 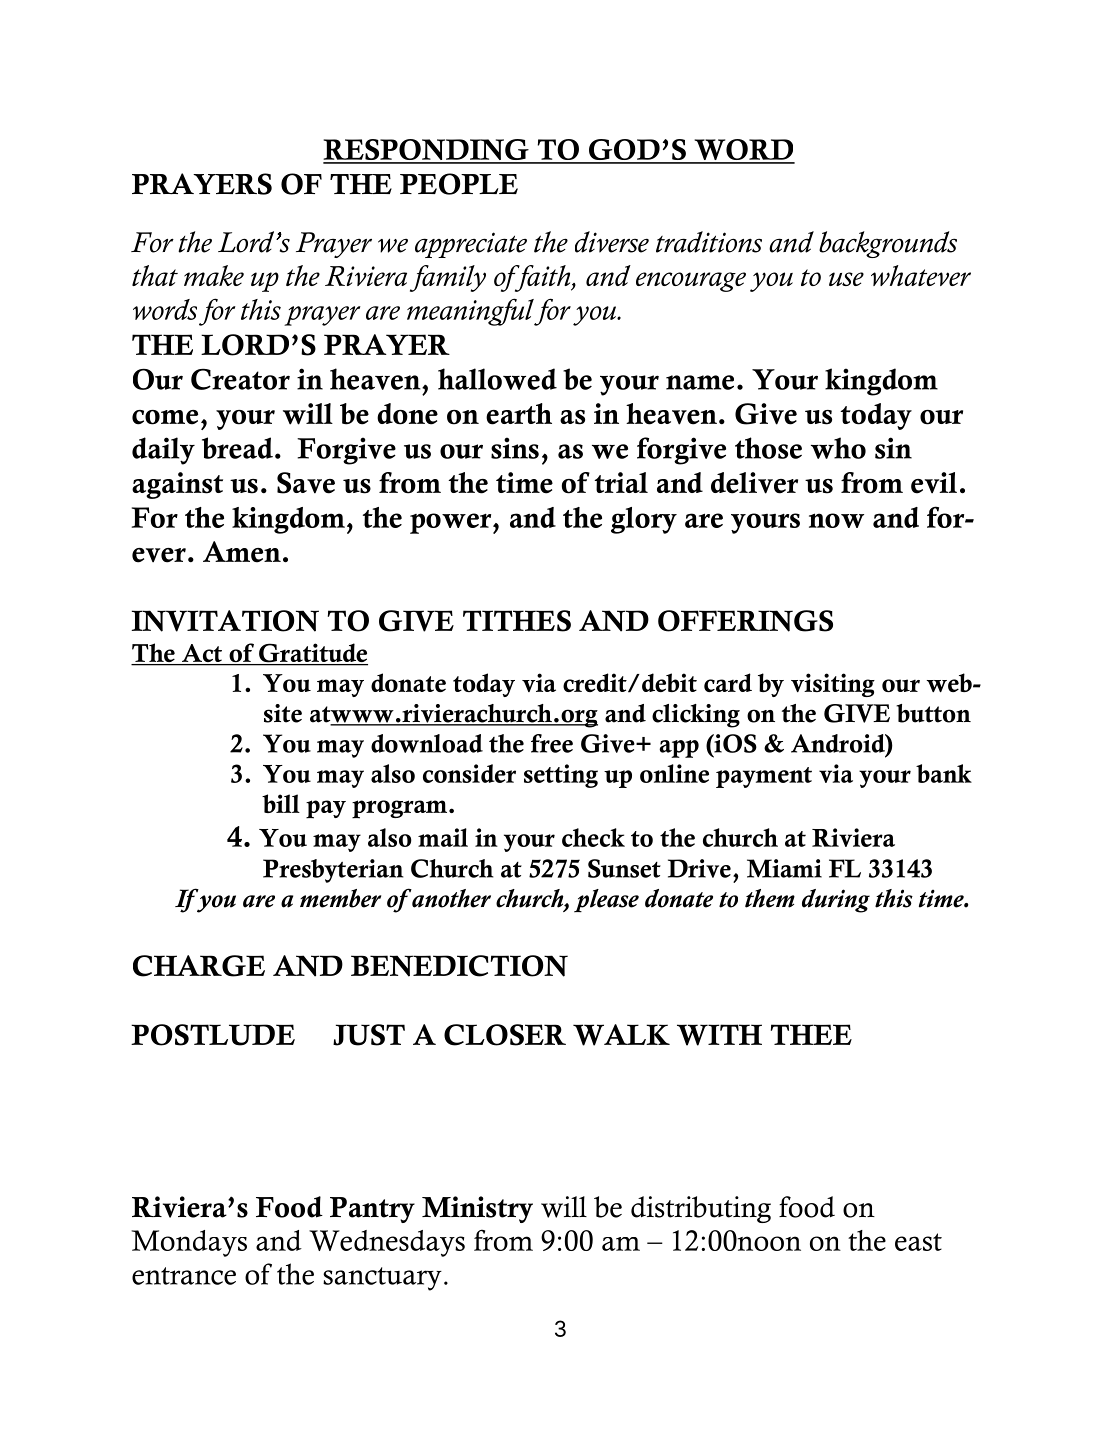 What do you see at coordinates (888, 244) in the image?
I see `backgrounds` at bounding box center [888, 244].
